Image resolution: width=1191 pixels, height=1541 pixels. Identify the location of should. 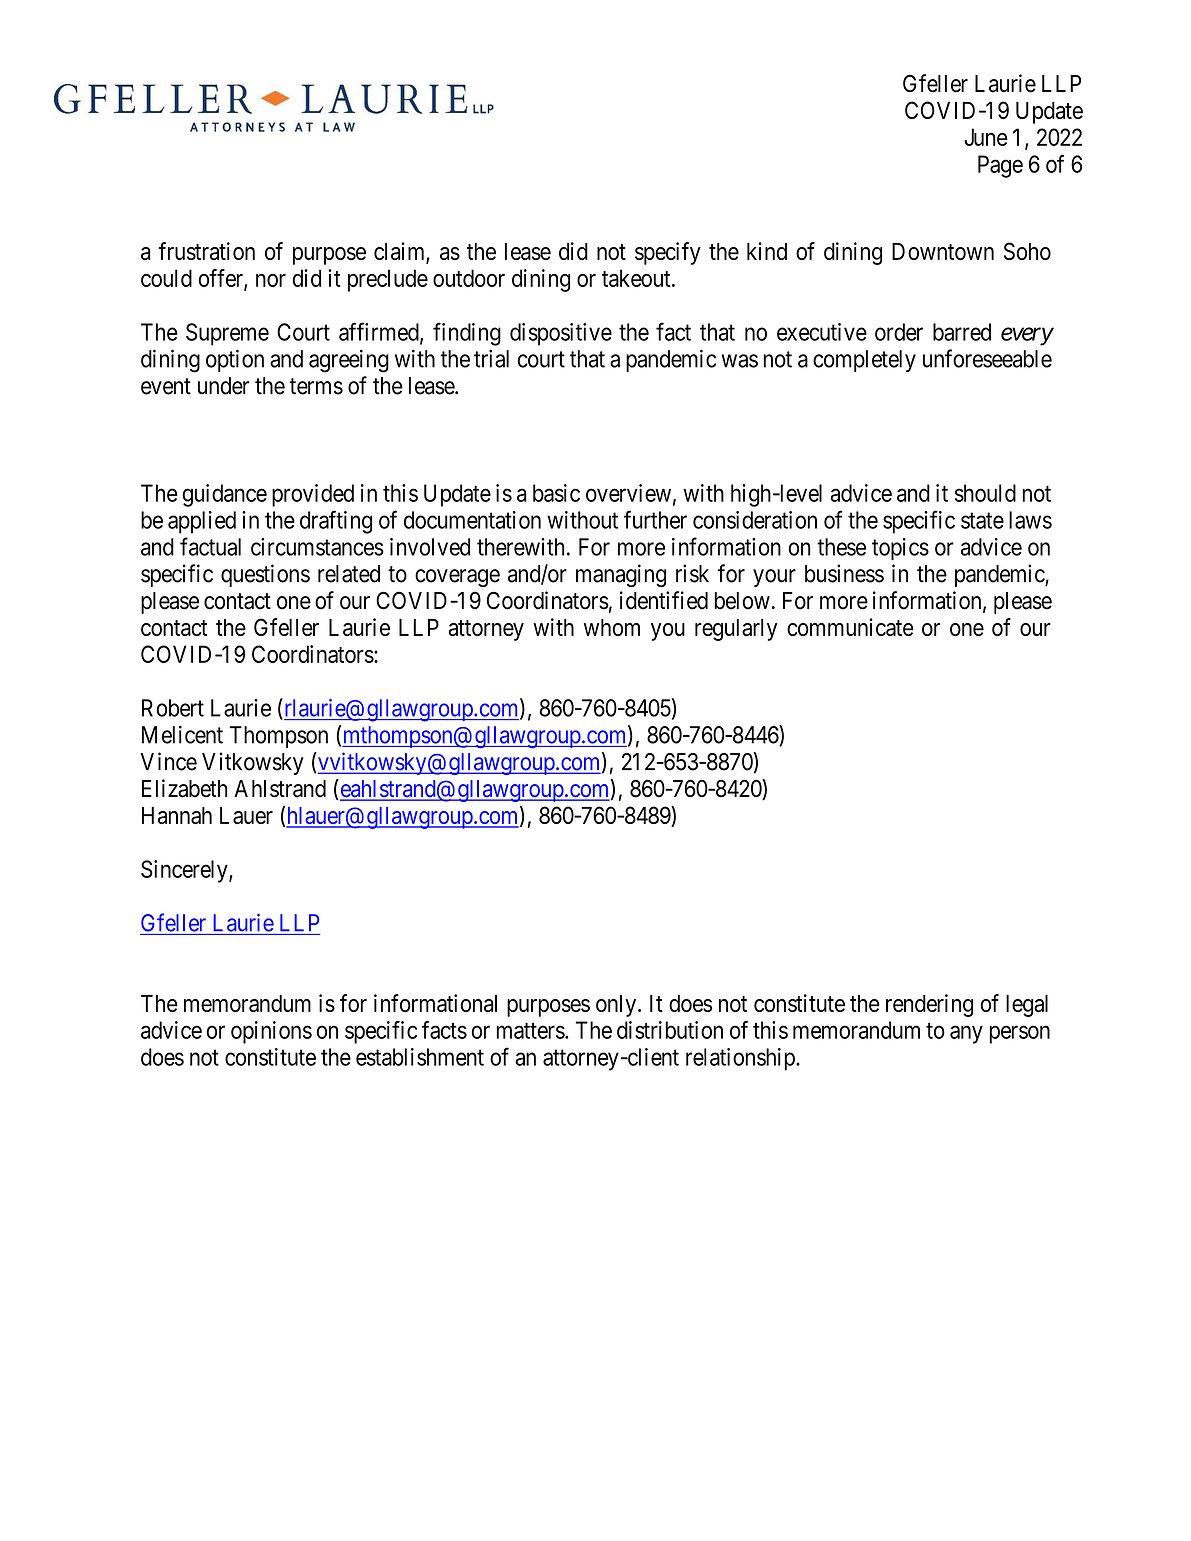
(985, 493).
